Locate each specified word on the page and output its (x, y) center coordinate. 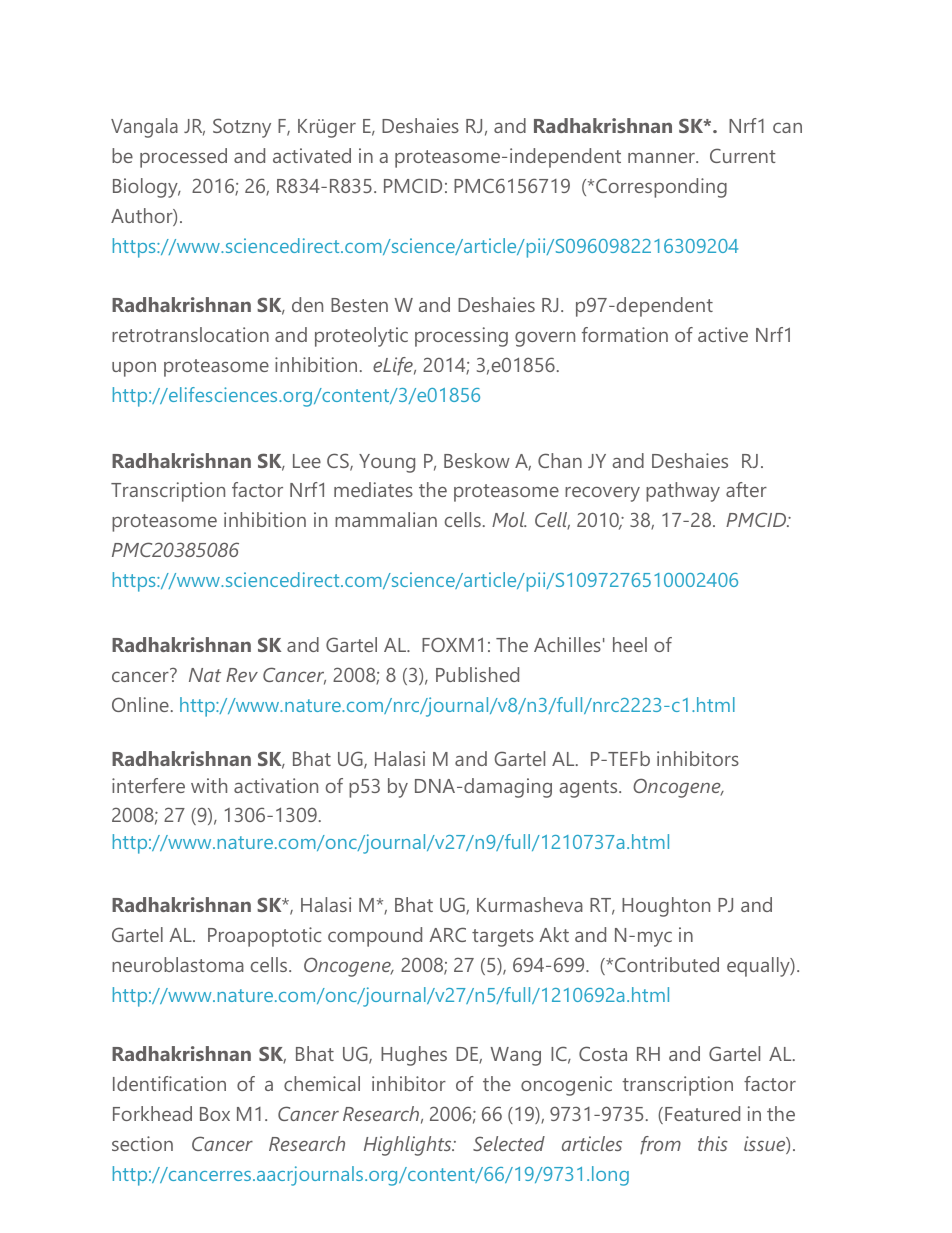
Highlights (409, 1146)
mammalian (386, 519)
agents (589, 789)
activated (312, 155)
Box (215, 1114)
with (209, 785)
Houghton (666, 907)
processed (183, 158)
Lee (307, 461)
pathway (683, 492)
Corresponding (661, 188)
